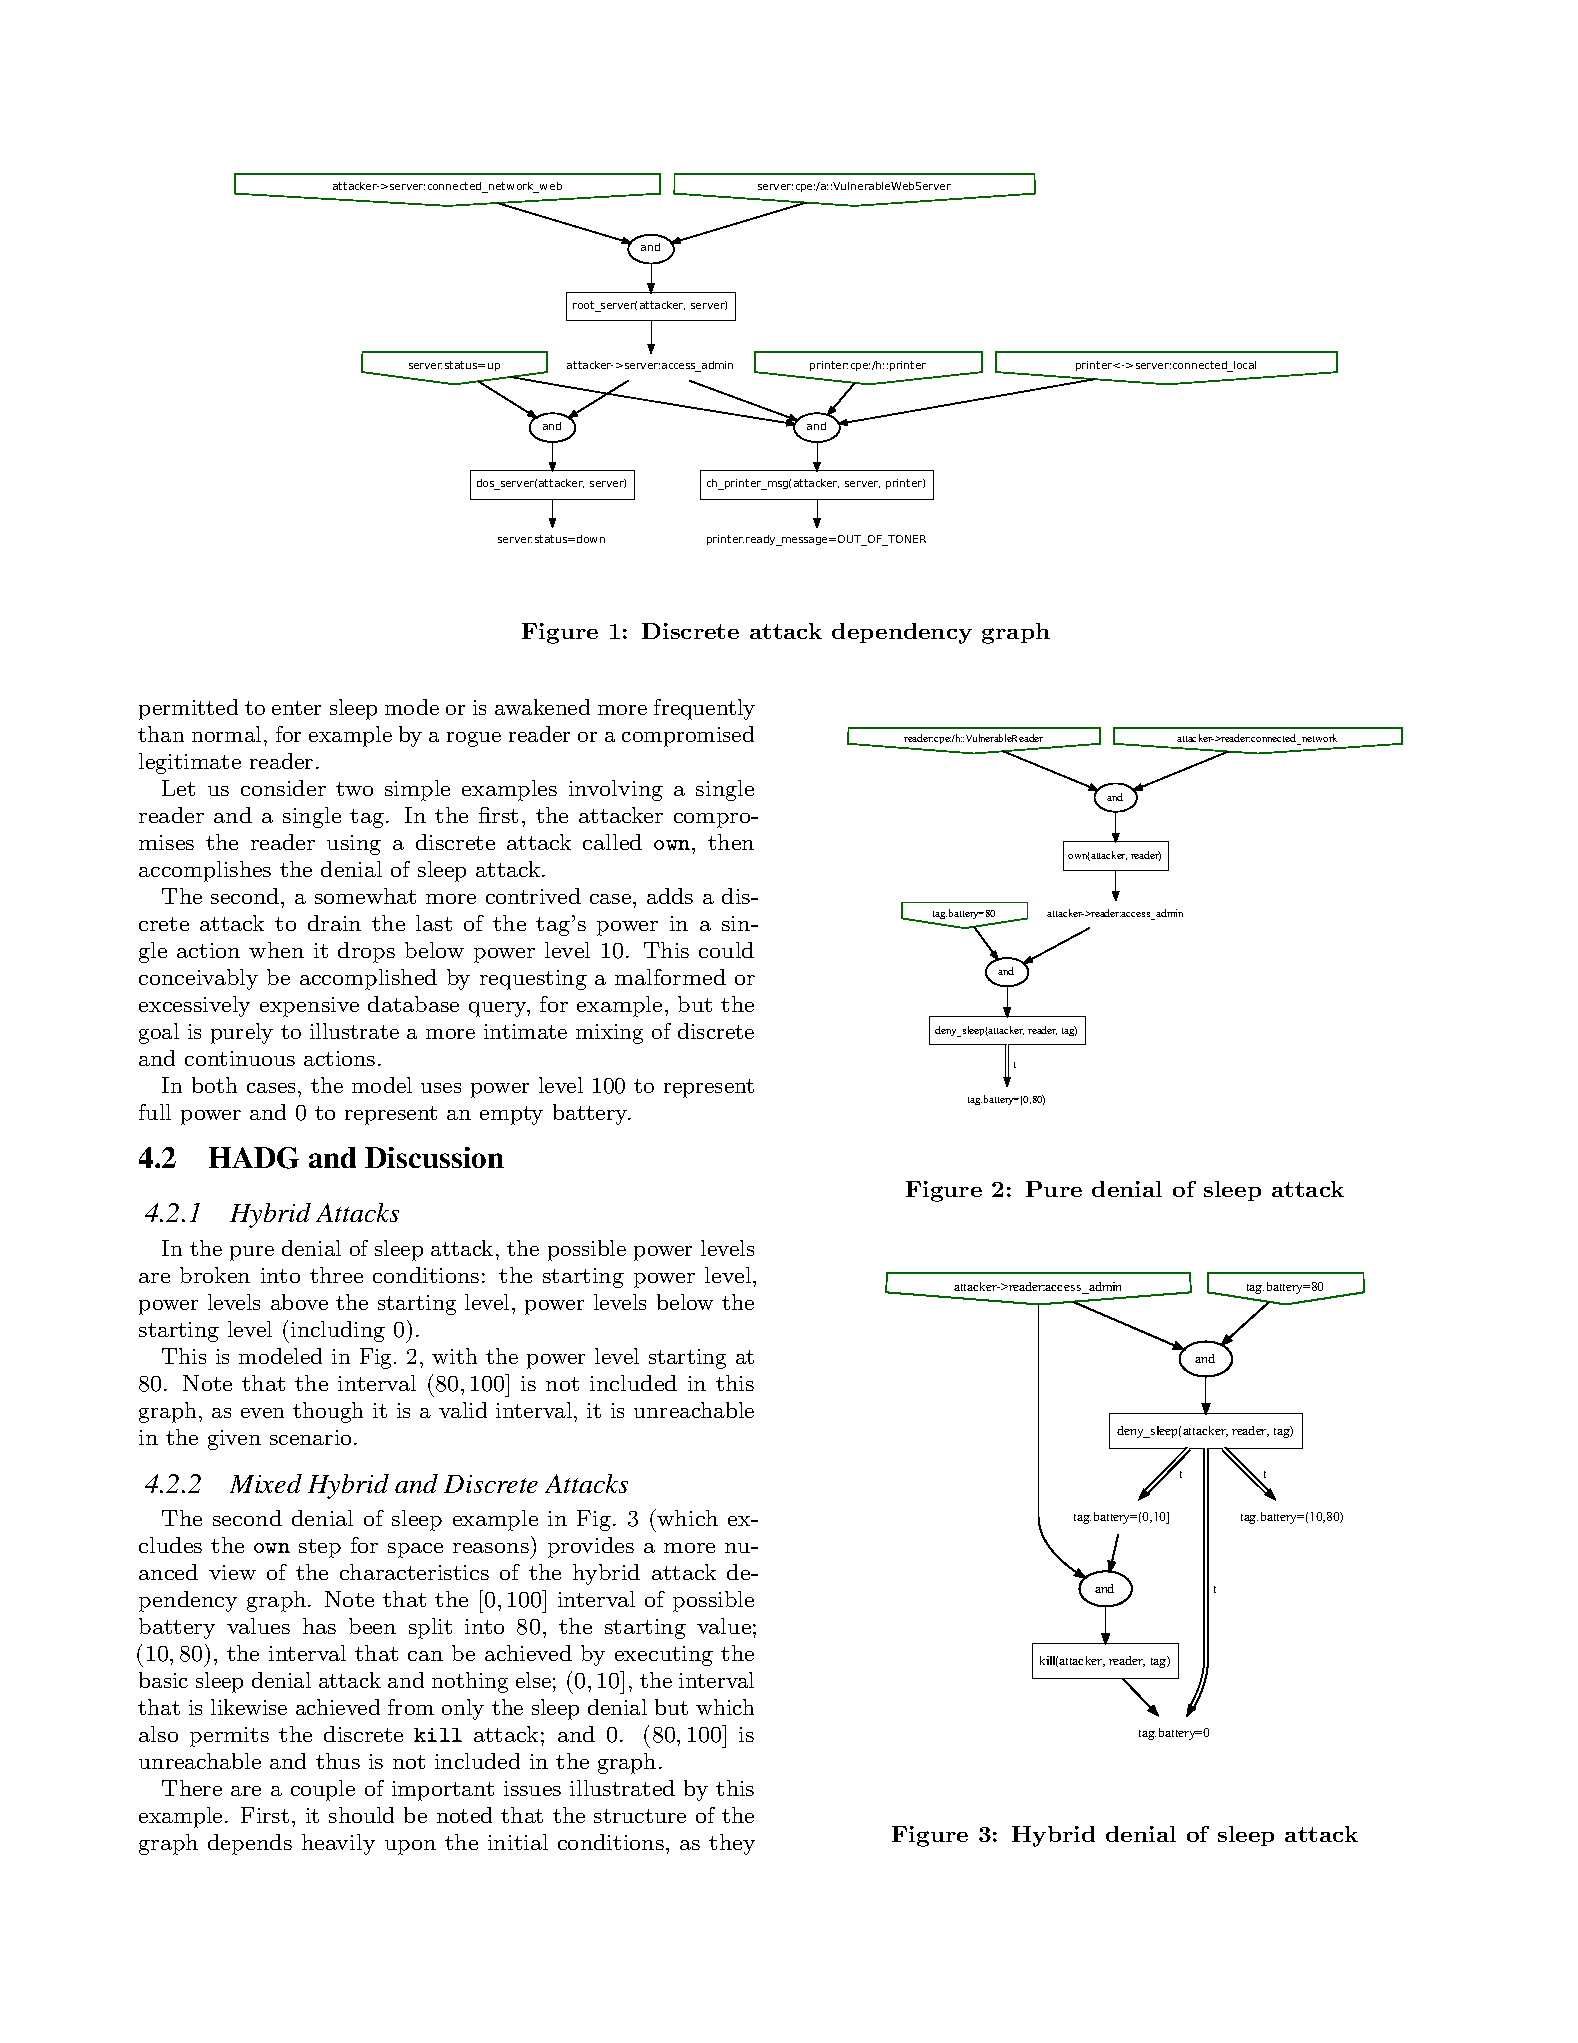  Describe the element at coordinates (474, 739) in the document. I see `rogue` at that location.
